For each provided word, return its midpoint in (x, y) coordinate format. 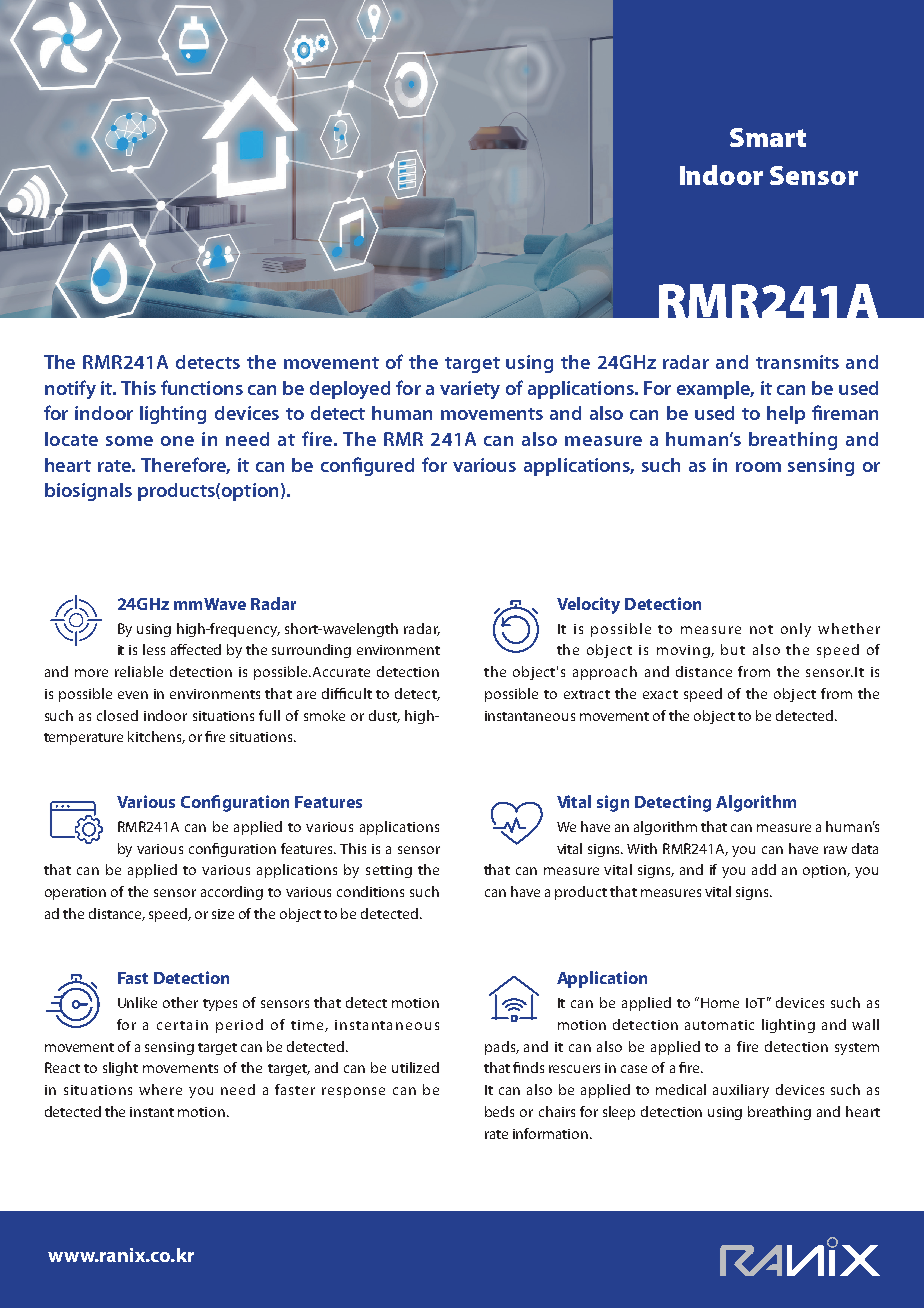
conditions (370, 891)
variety (470, 390)
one (177, 441)
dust (384, 716)
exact (660, 694)
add (764, 869)
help (786, 415)
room (758, 467)
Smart (768, 137)
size (223, 914)
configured (367, 466)
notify (70, 389)
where (160, 1089)
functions (202, 387)
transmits (797, 362)
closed (117, 715)
